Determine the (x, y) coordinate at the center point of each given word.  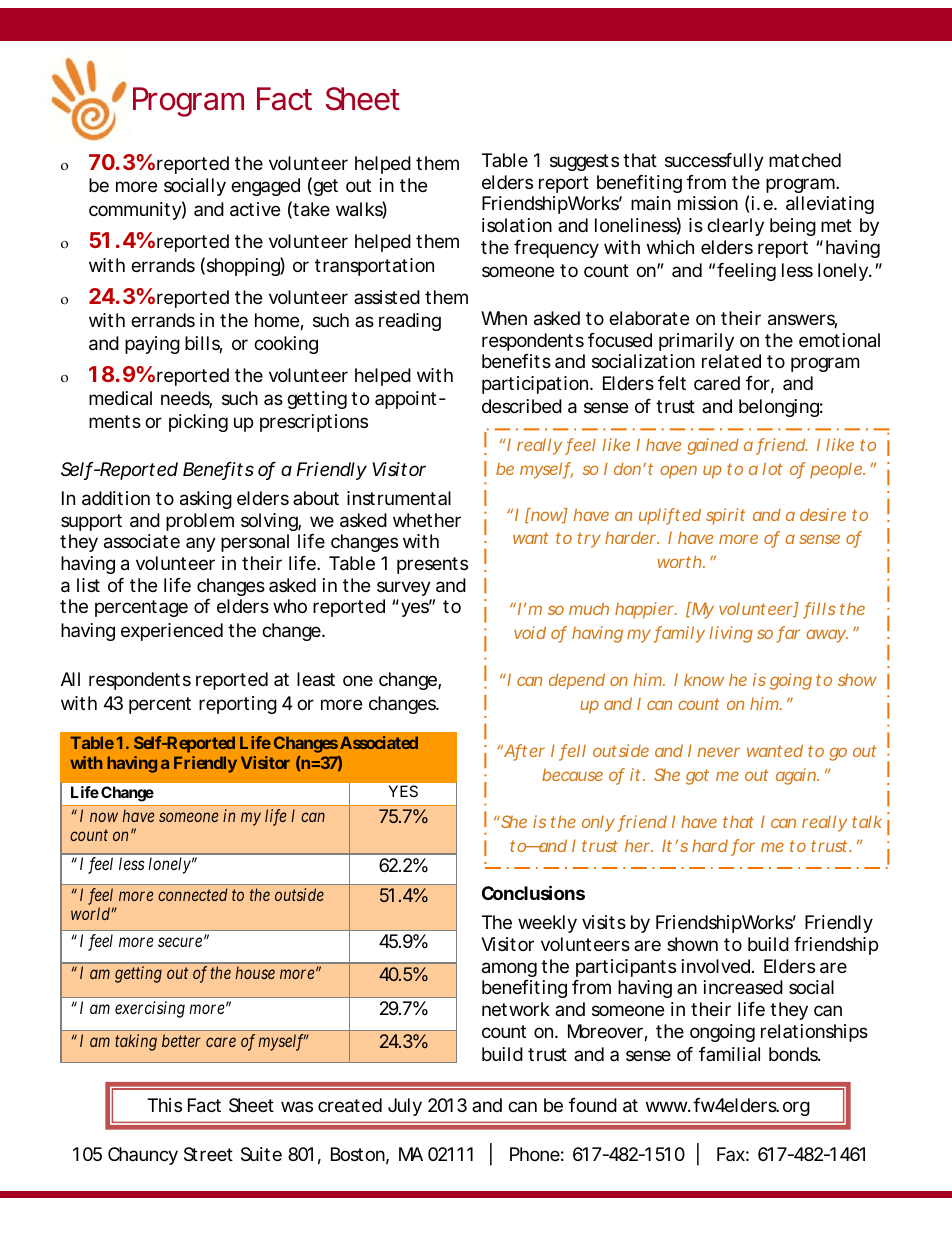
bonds (795, 1054)
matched (805, 160)
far (788, 634)
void (530, 632)
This (164, 1105)
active (255, 209)
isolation (517, 225)
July (405, 1107)
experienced (172, 632)
